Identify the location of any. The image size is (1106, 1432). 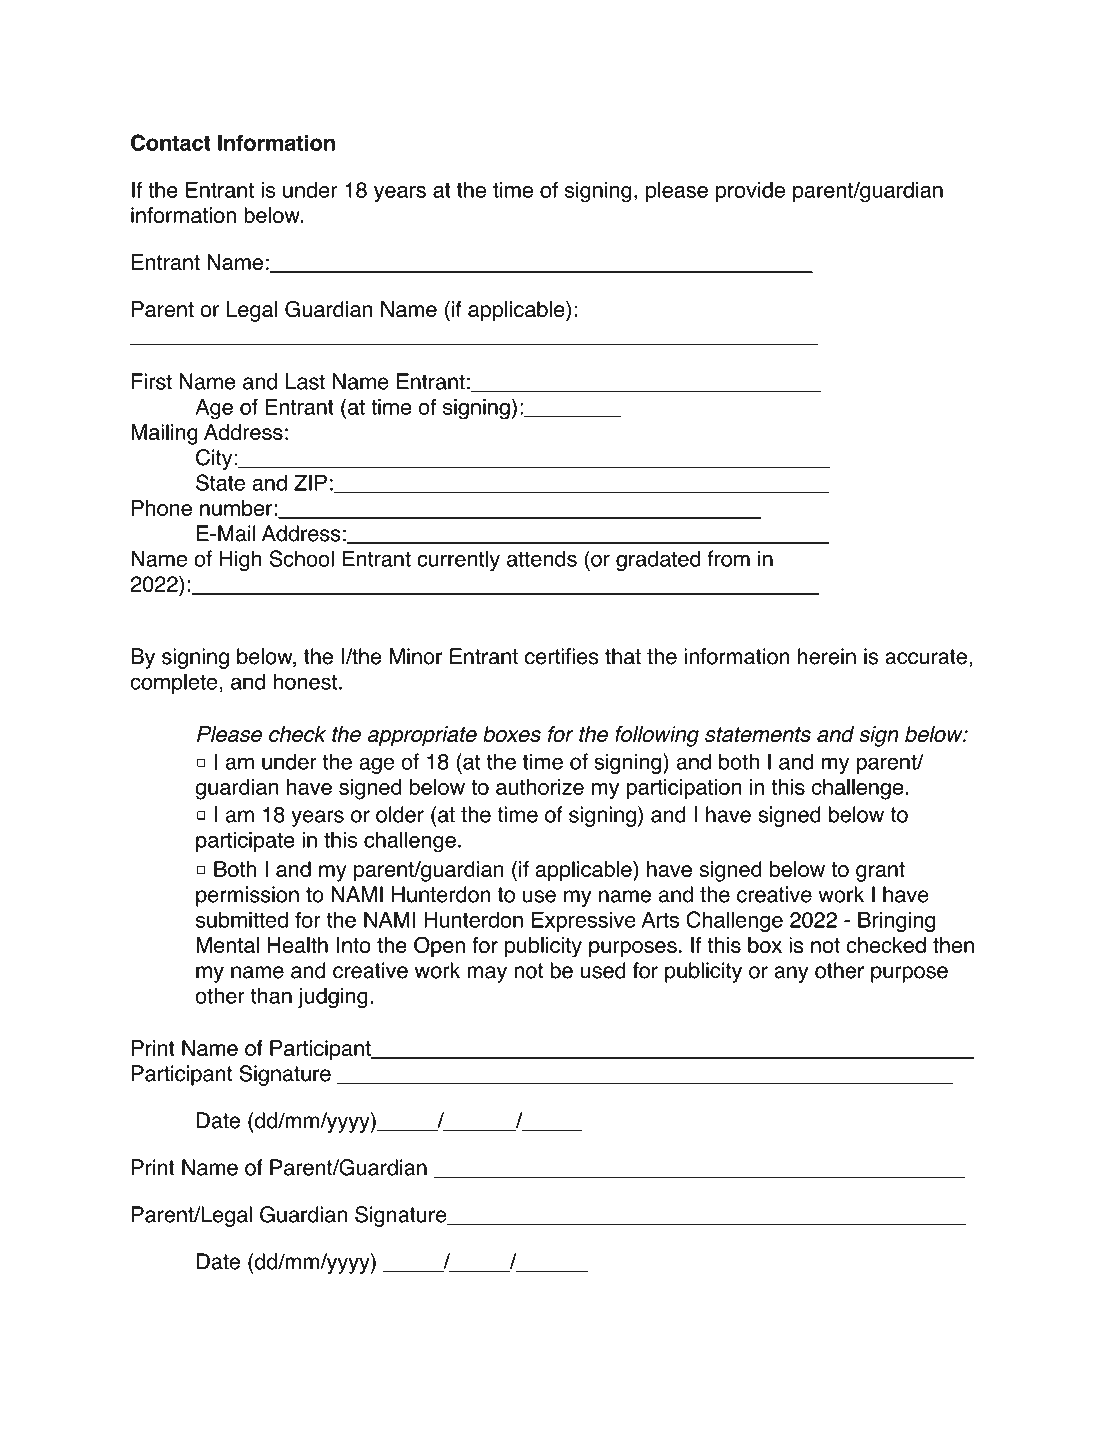
(791, 974).
